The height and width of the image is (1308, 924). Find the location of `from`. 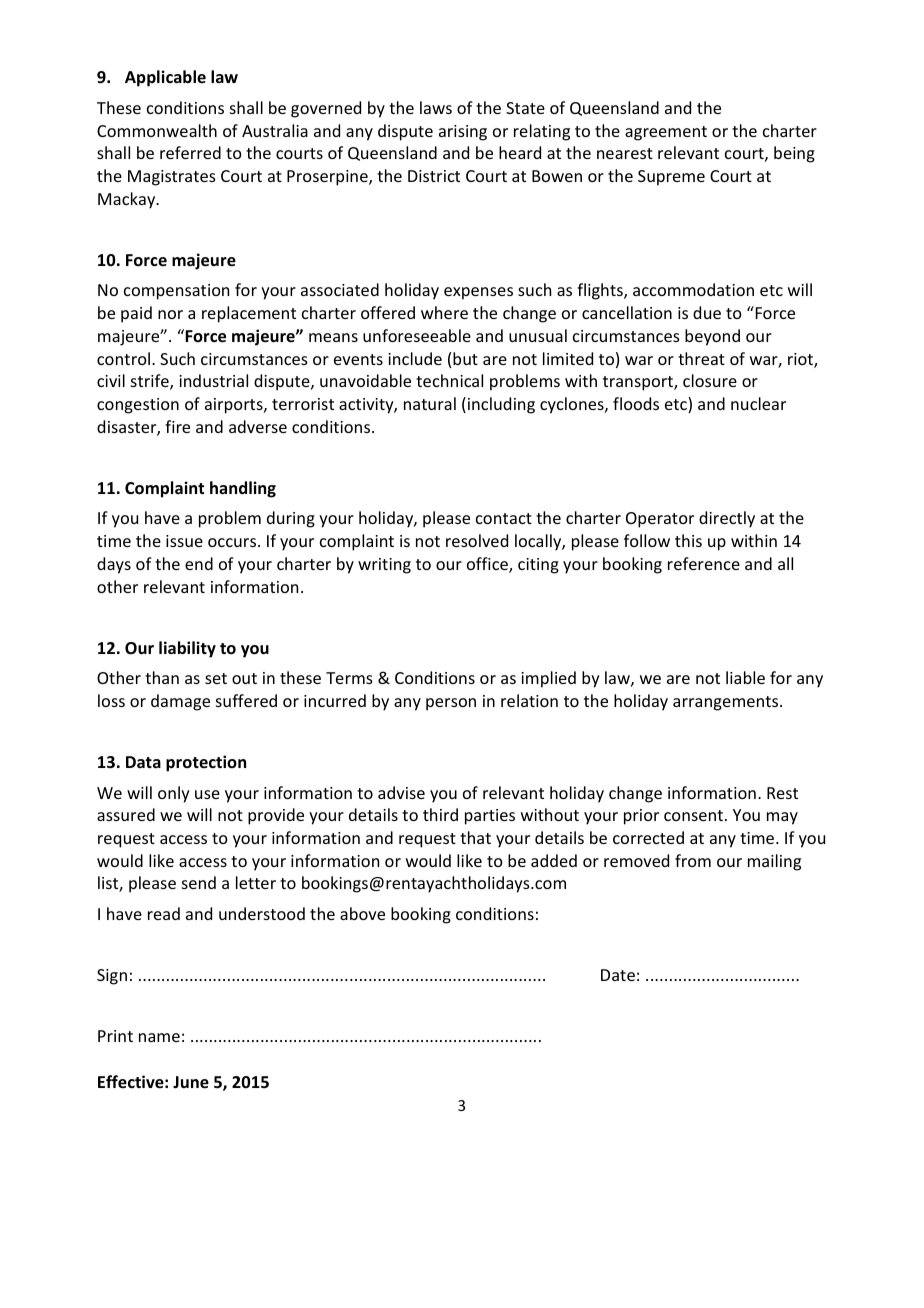

from is located at coordinates (693, 860).
